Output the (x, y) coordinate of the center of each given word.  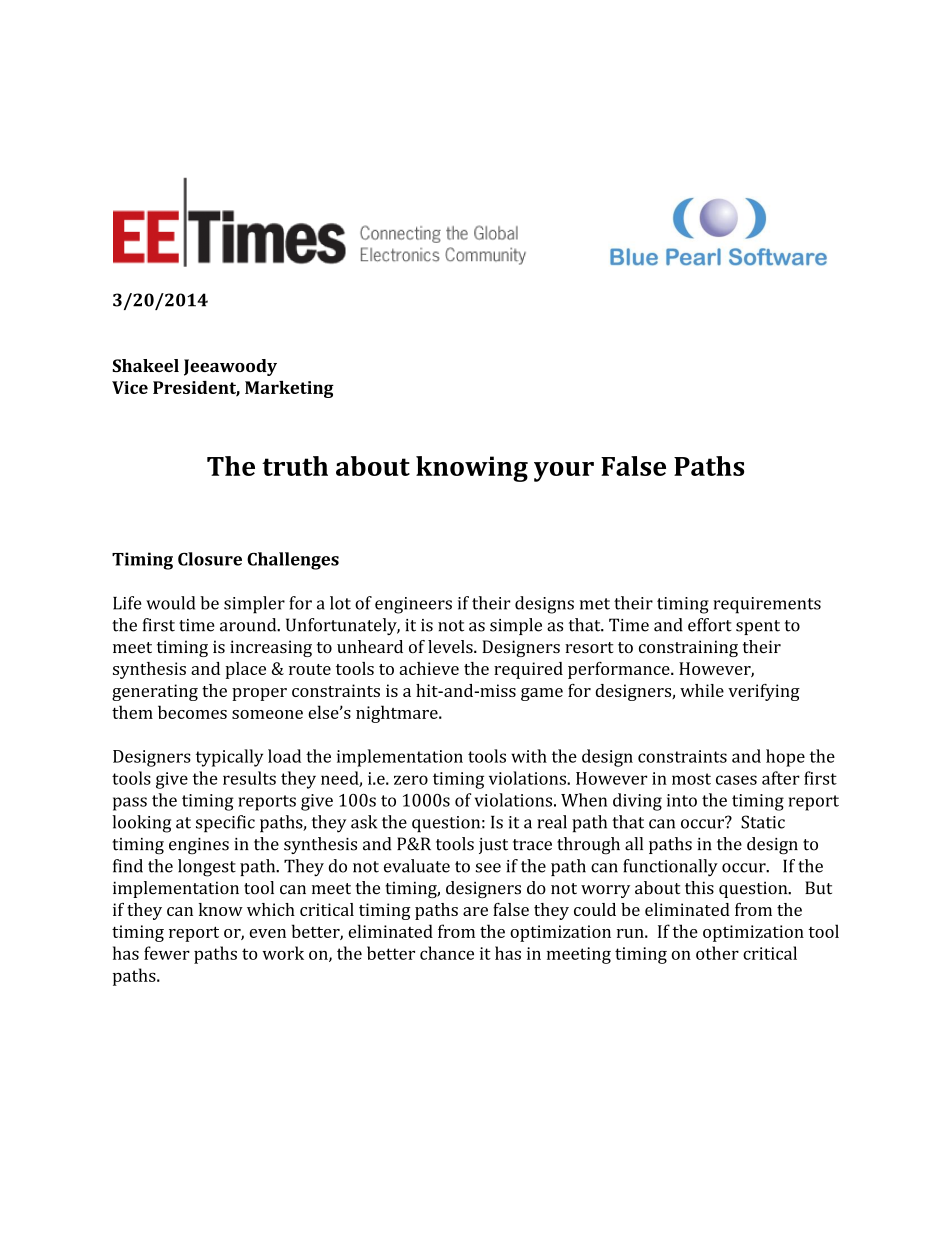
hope (785, 758)
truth (295, 466)
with (529, 756)
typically (229, 758)
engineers (413, 605)
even (267, 933)
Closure (210, 559)
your (564, 472)
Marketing (289, 389)
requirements (767, 605)
